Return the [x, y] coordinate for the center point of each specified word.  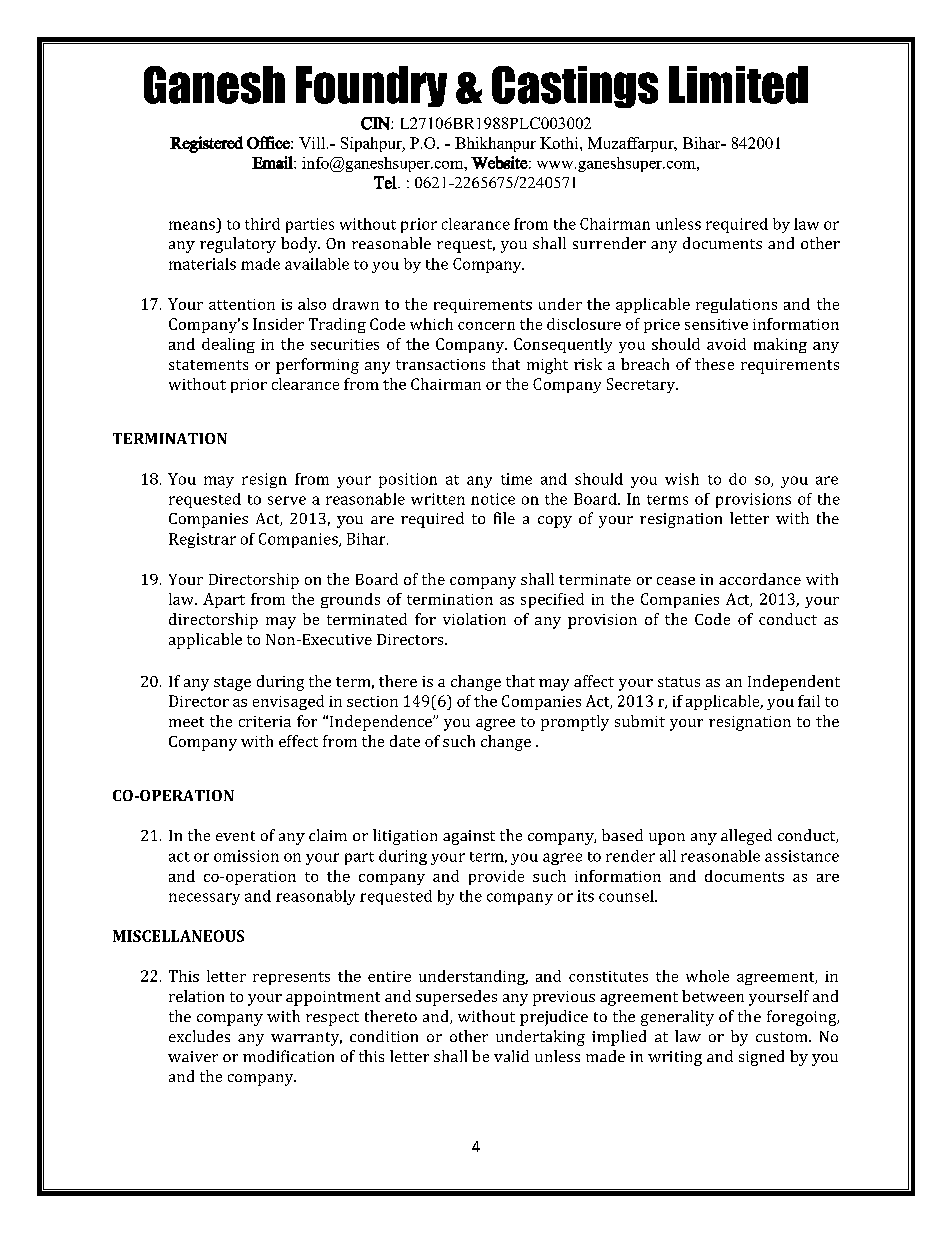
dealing [228, 345]
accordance [760, 579]
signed [761, 1058]
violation [474, 619]
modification [288, 1056]
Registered [206, 144]
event [235, 836]
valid [511, 1056]
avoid [726, 344]
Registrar [202, 540]
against [469, 837]
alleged [746, 837]
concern [486, 326]
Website [499, 162]
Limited [738, 85]
